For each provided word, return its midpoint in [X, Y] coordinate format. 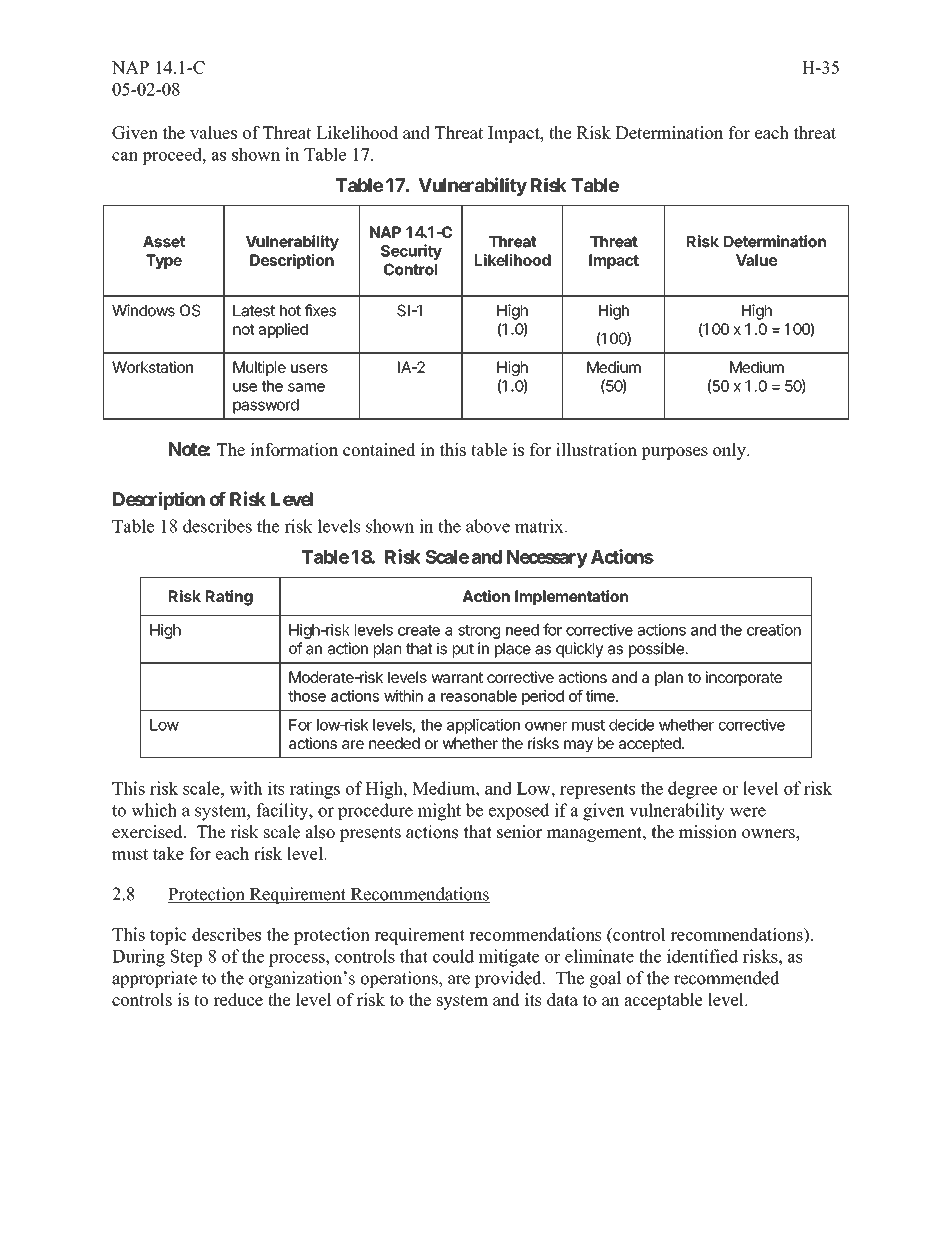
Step [186, 958]
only [730, 451]
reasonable [479, 696]
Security [411, 252]
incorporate [744, 678]
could [453, 956]
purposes [674, 453]
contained [379, 449]
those [307, 696]
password [266, 406]
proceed [173, 156]
